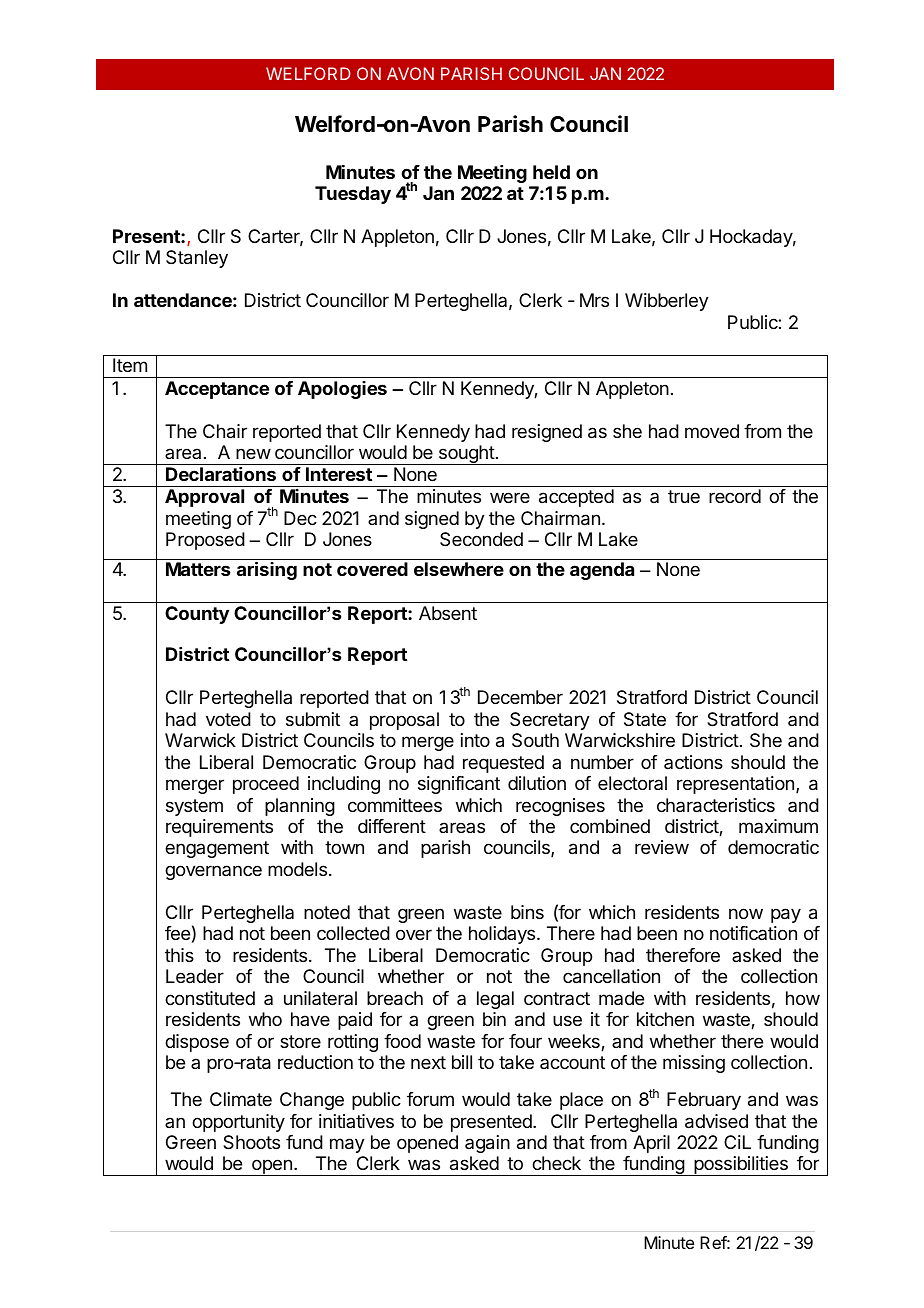  Describe the element at coordinates (238, 1123) in the screenshot. I see `opportunity` at that location.
